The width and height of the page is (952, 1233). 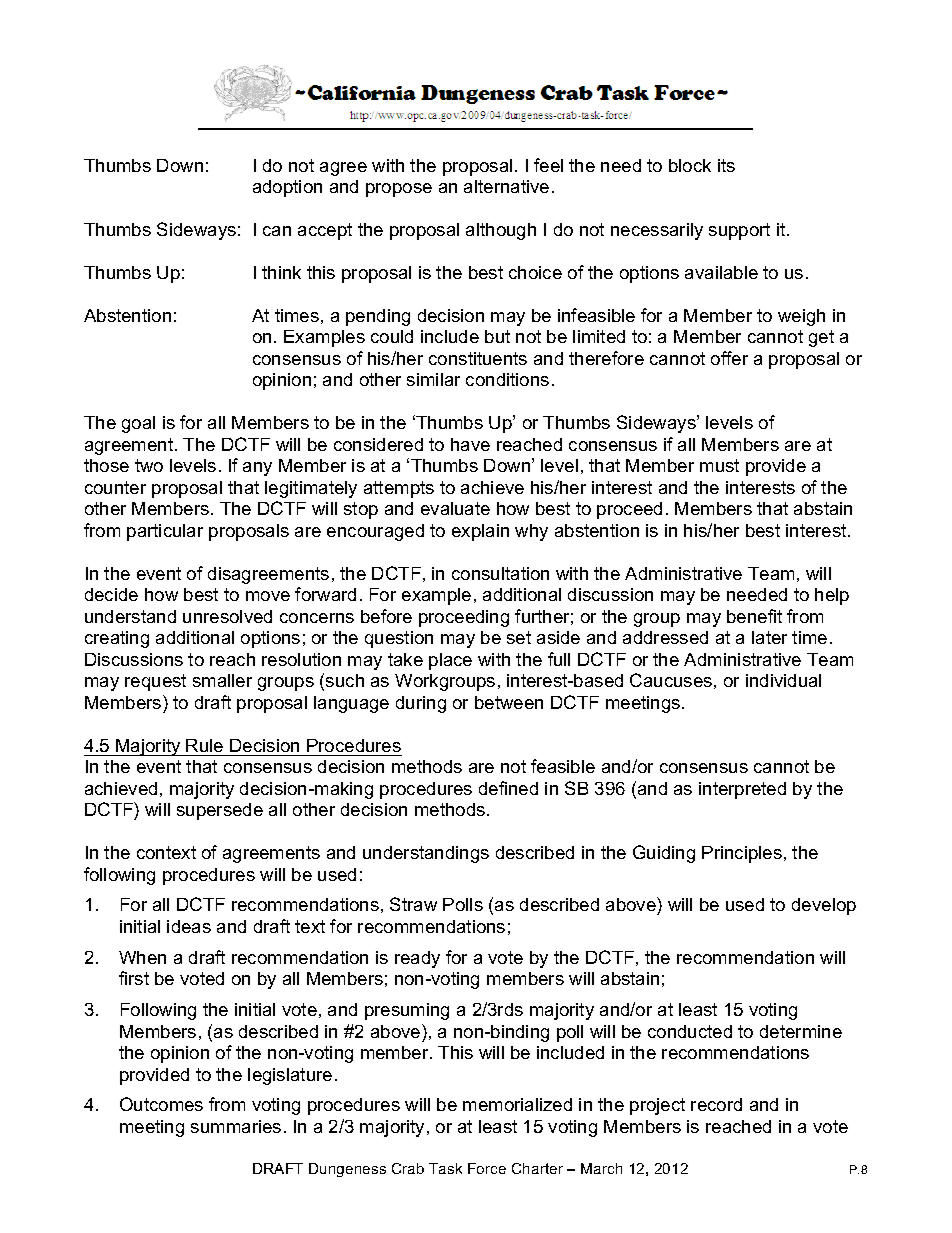 I want to click on benefit, so click(x=754, y=616).
